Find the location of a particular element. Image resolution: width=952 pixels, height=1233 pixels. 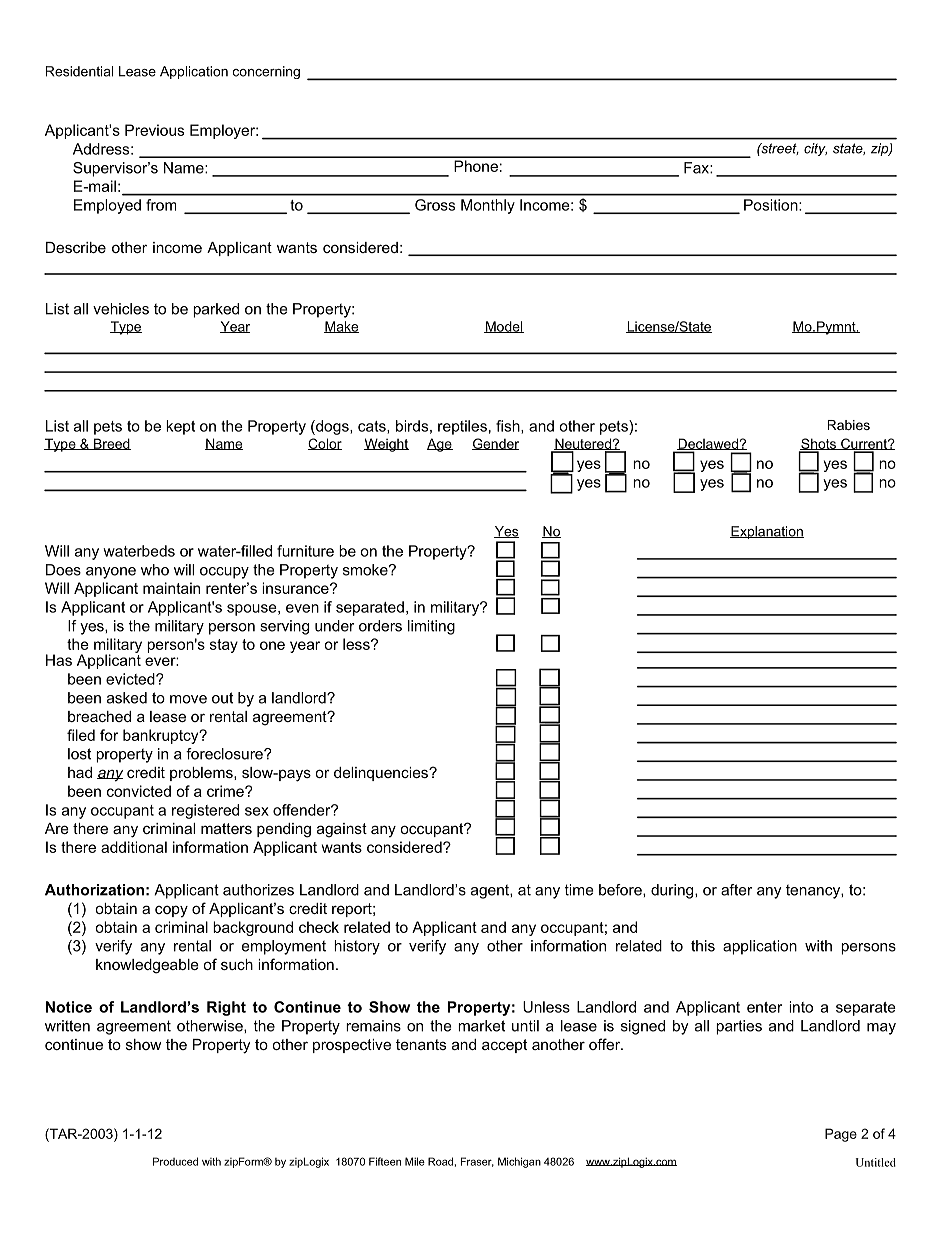

convicted is located at coordinates (139, 791).
